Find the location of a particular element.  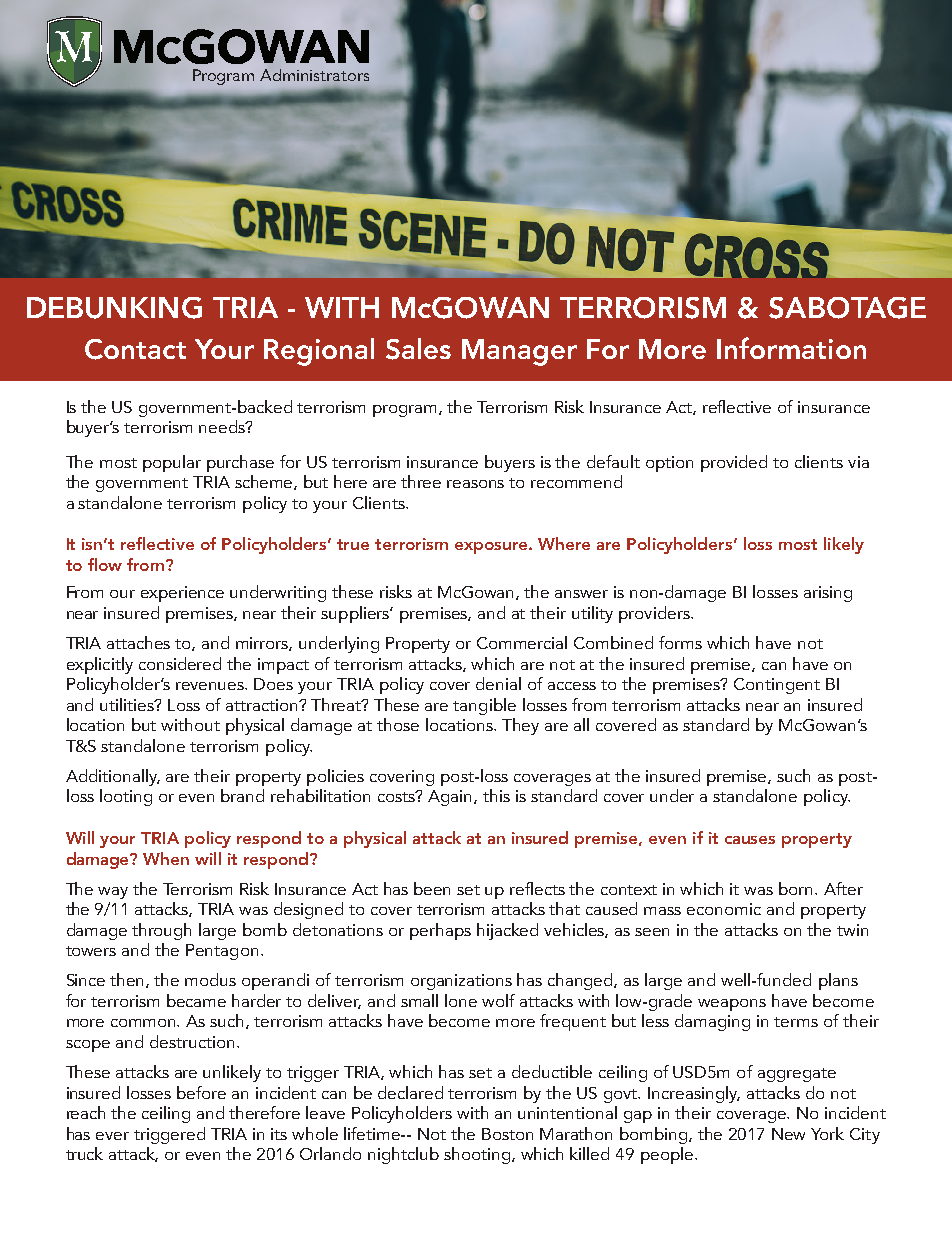

Administrators is located at coordinates (314, 75).
